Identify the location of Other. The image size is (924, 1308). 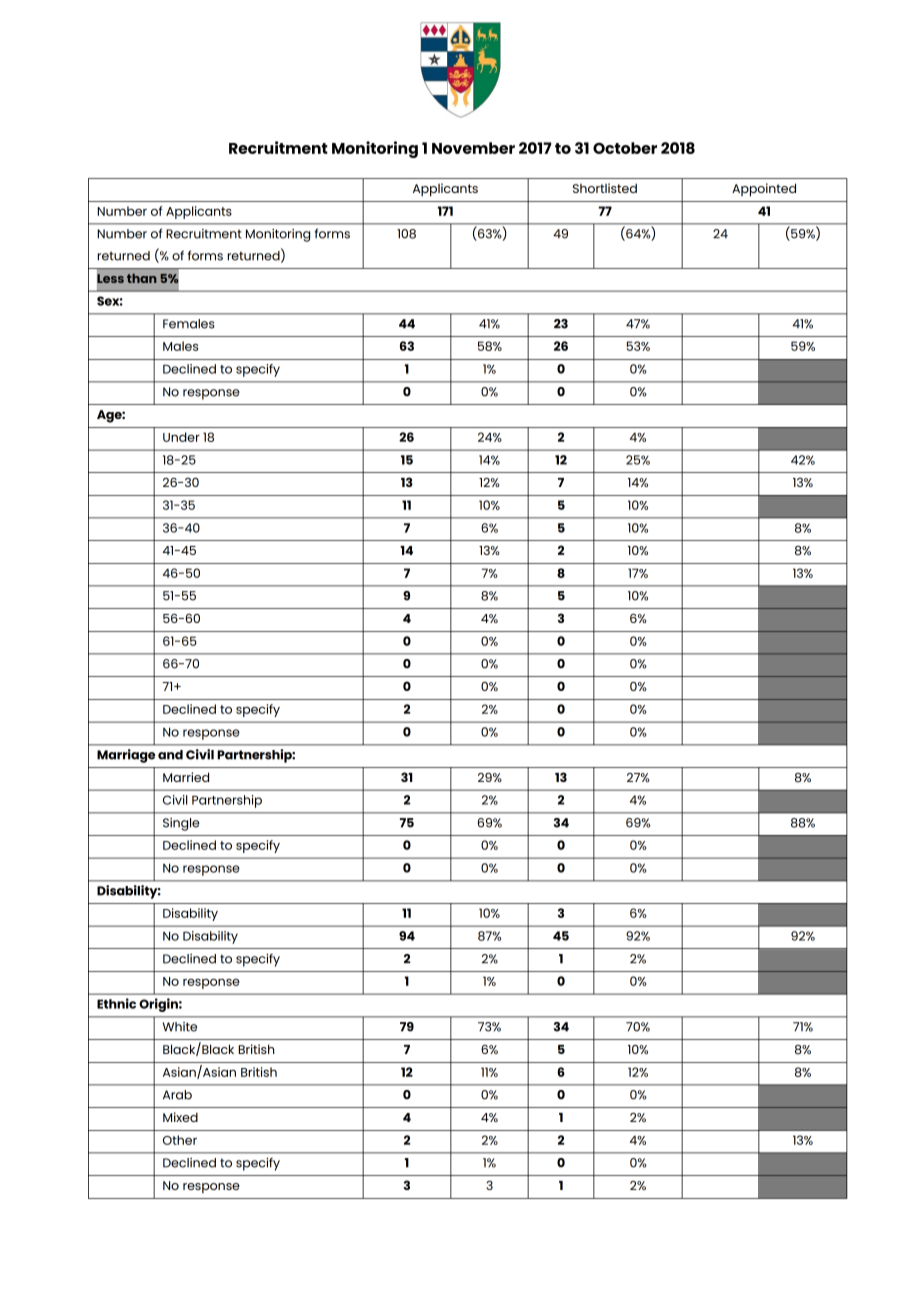
(180, 1140).
